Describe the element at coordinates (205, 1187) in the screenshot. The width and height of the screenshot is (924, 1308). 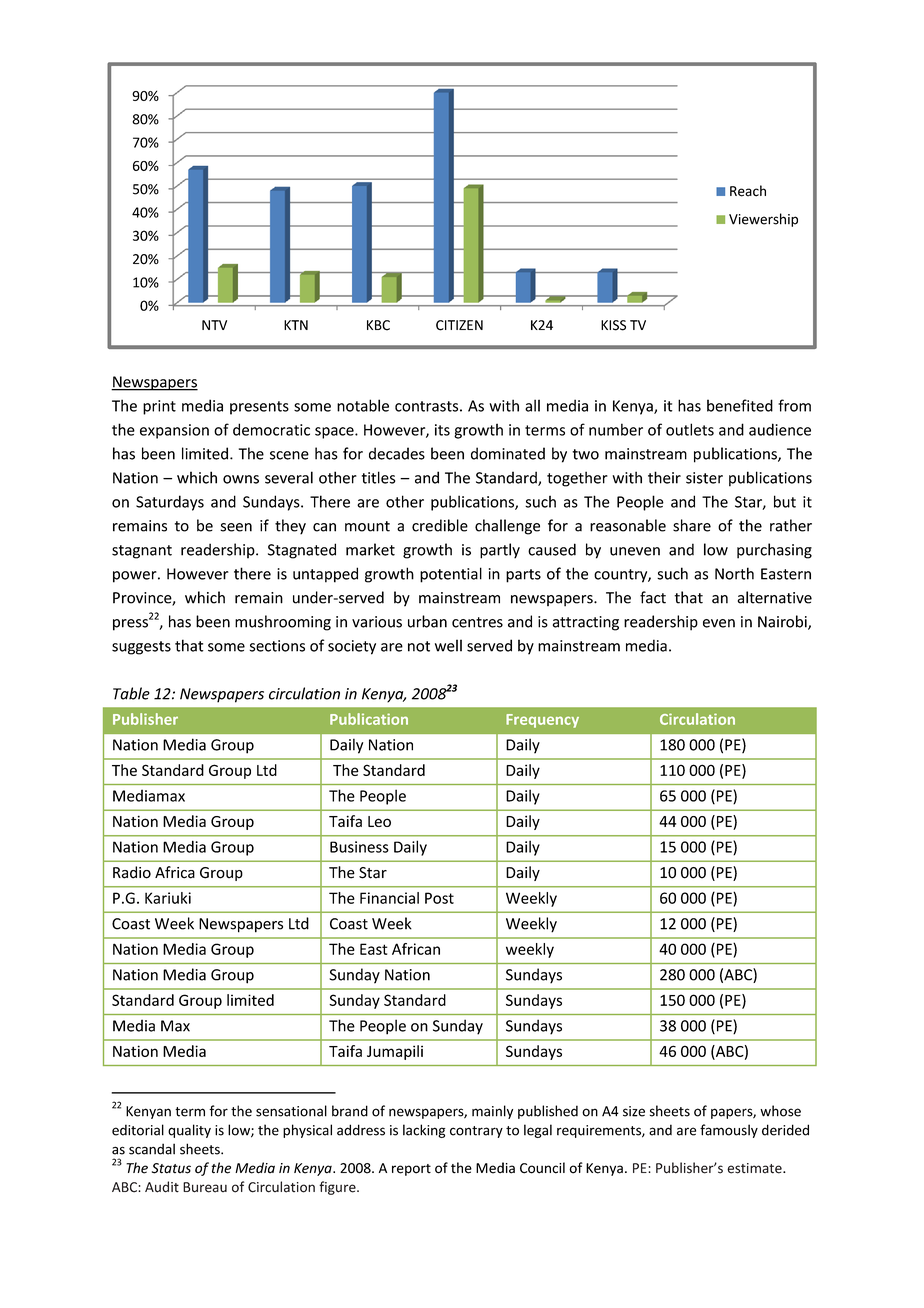
I see `Bureau` at that location.
